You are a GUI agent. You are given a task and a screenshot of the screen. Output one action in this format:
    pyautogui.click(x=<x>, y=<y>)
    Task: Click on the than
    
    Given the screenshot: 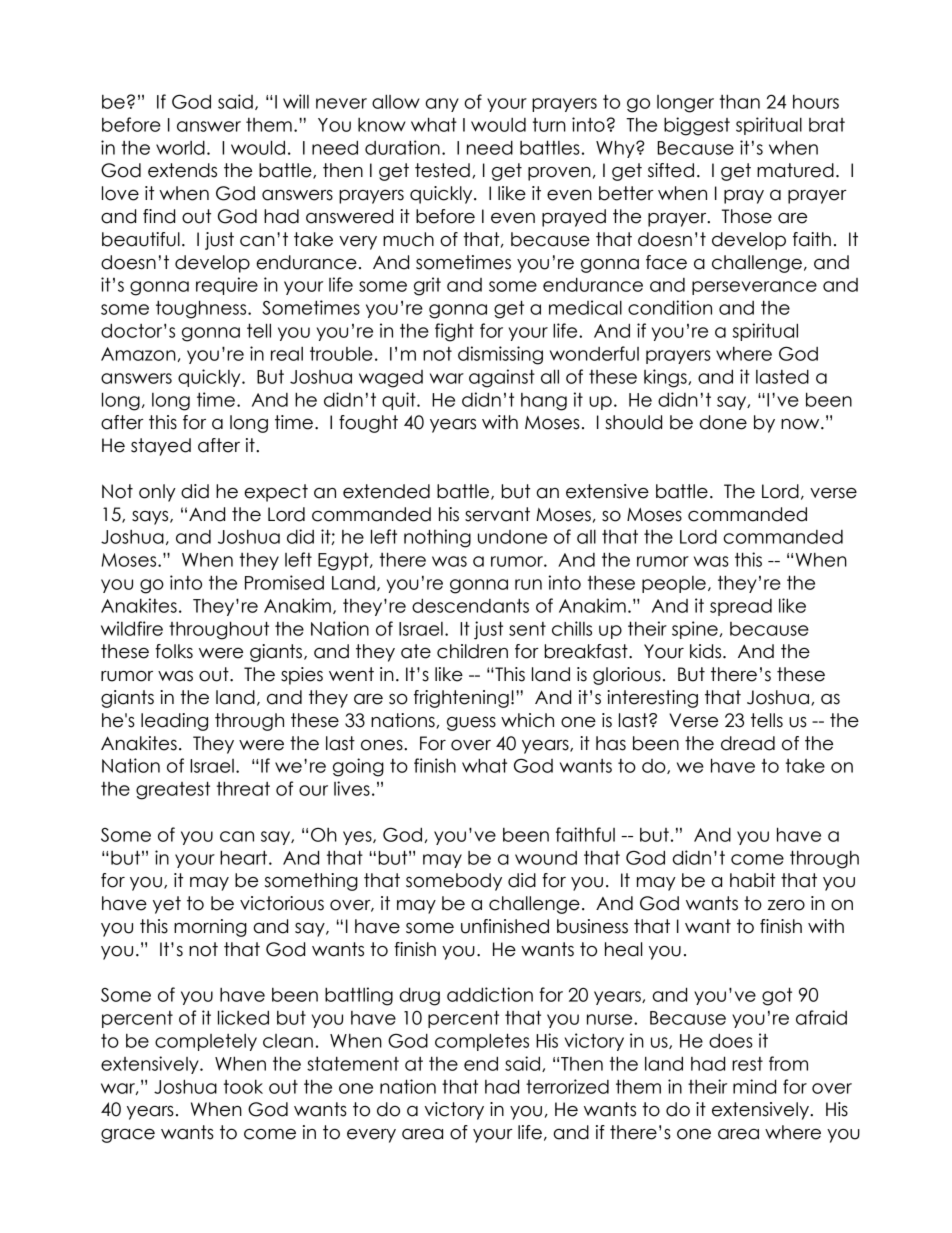 What is the action you would take?
    pyautogui.click(x=740, y=101)
